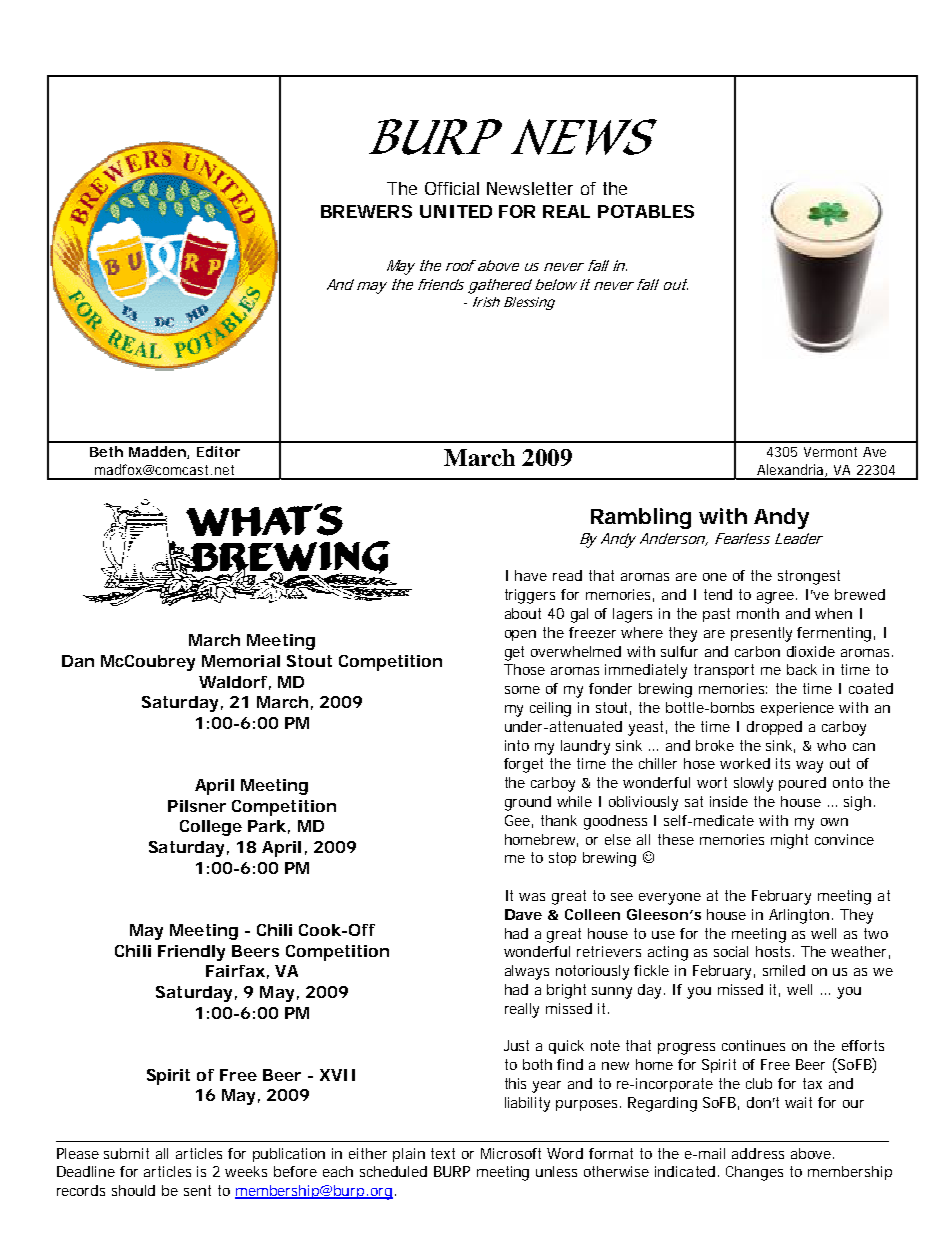 Image resolution: width=952 pixels, height=1233 pixels. Describe the element at coordinates (777, 598) in the image. I see `agree` at that location.
